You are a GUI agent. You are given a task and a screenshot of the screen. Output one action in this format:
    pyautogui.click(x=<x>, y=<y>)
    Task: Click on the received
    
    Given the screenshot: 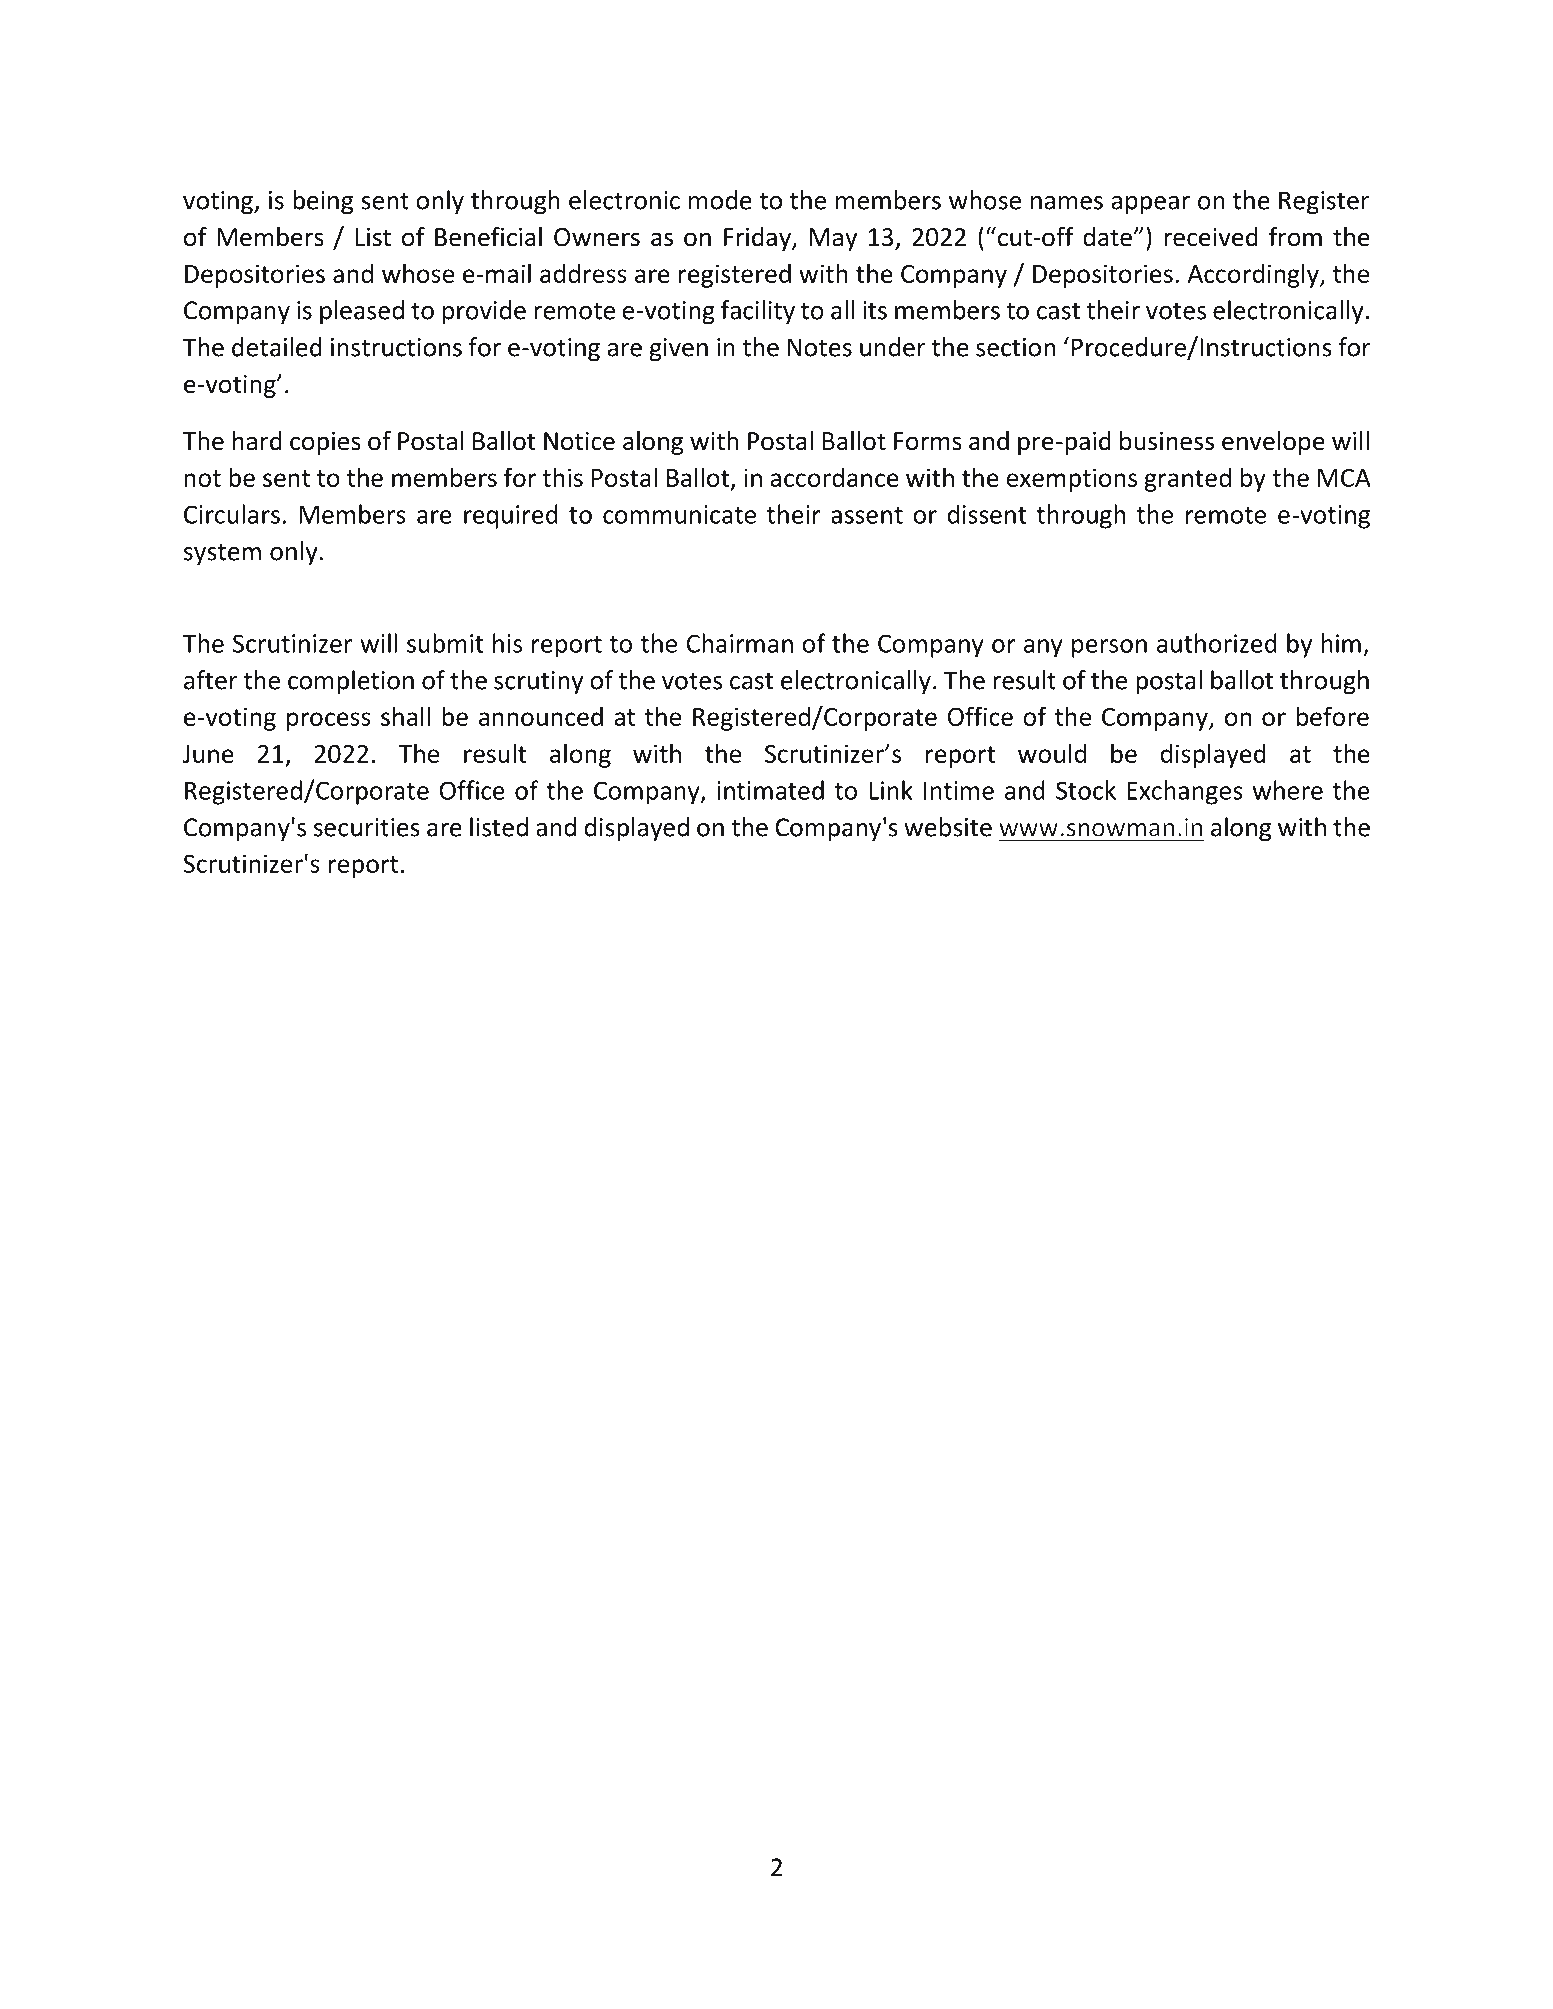 What is the action you would take?
    pyautogui.click(x=1211, y=237)
